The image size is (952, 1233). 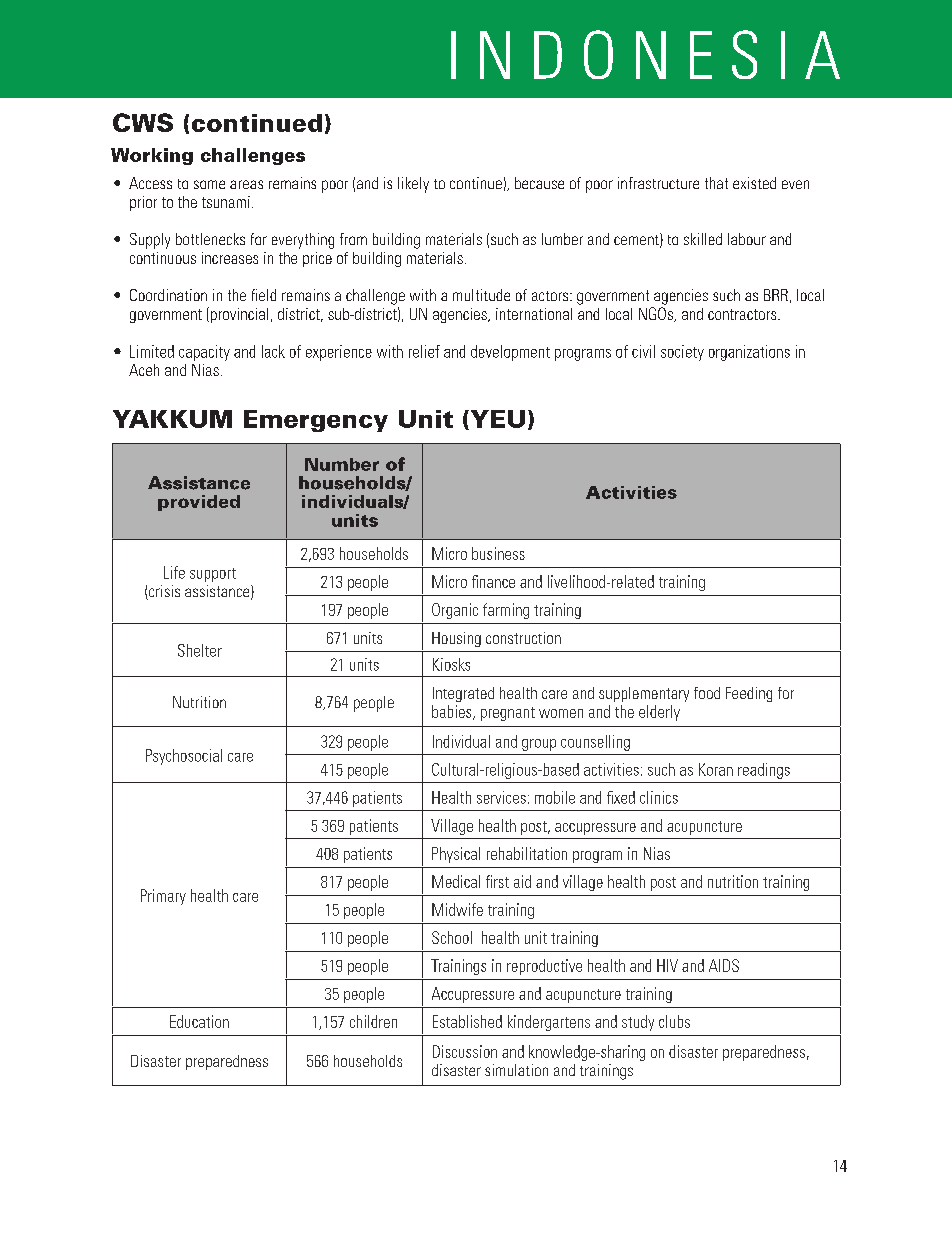 What do you see at coordinates (674, 1021) in the page?
I see `clubs` at bounding box center [674, 1021].
